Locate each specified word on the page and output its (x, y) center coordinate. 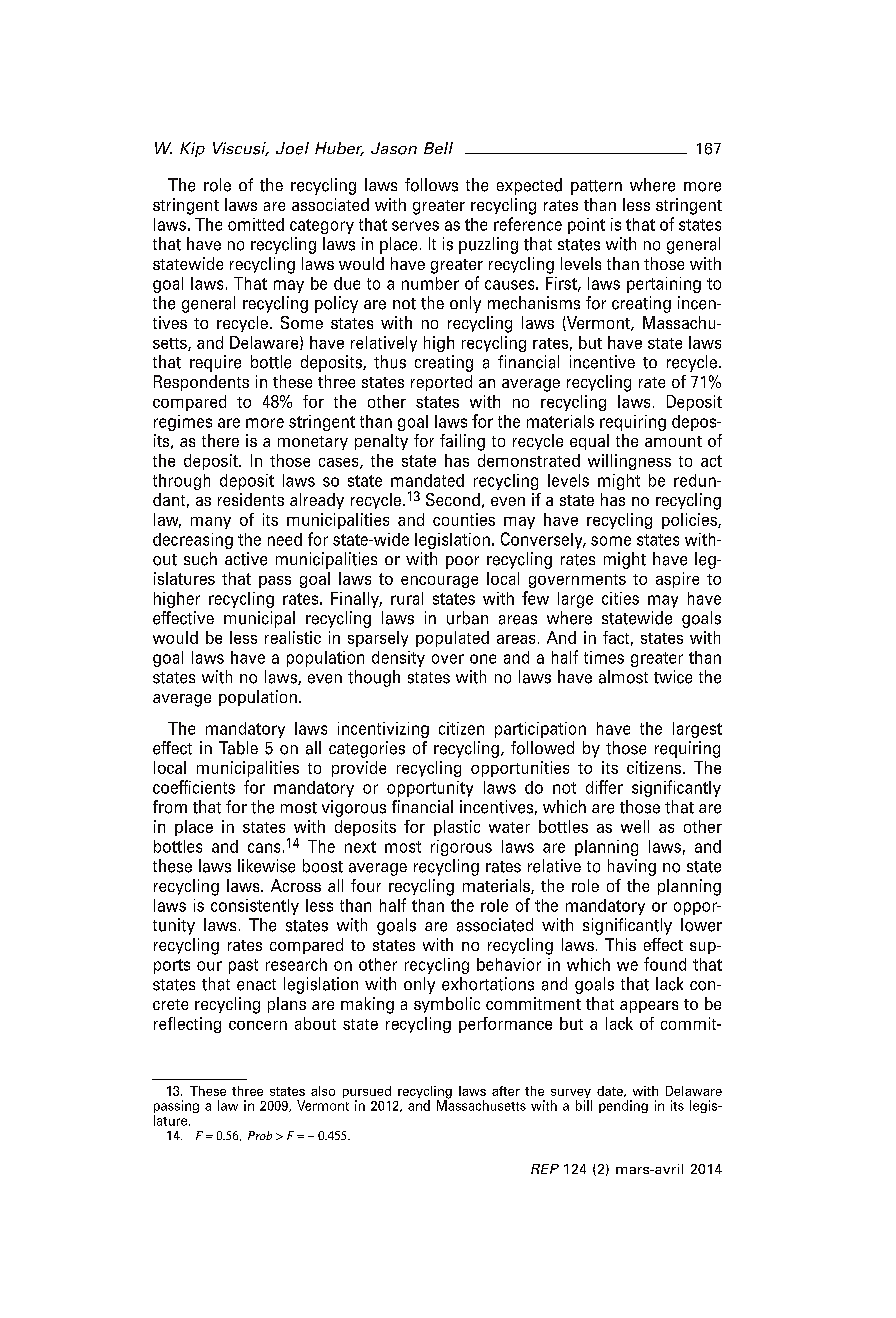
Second (453, 499)
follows (431, 185)
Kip (192, 149)
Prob (260, 1135)
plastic (457, 828)
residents (251, 499)
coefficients (194, 787)
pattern (596, 187)
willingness (629, 462)
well (635, 826)
